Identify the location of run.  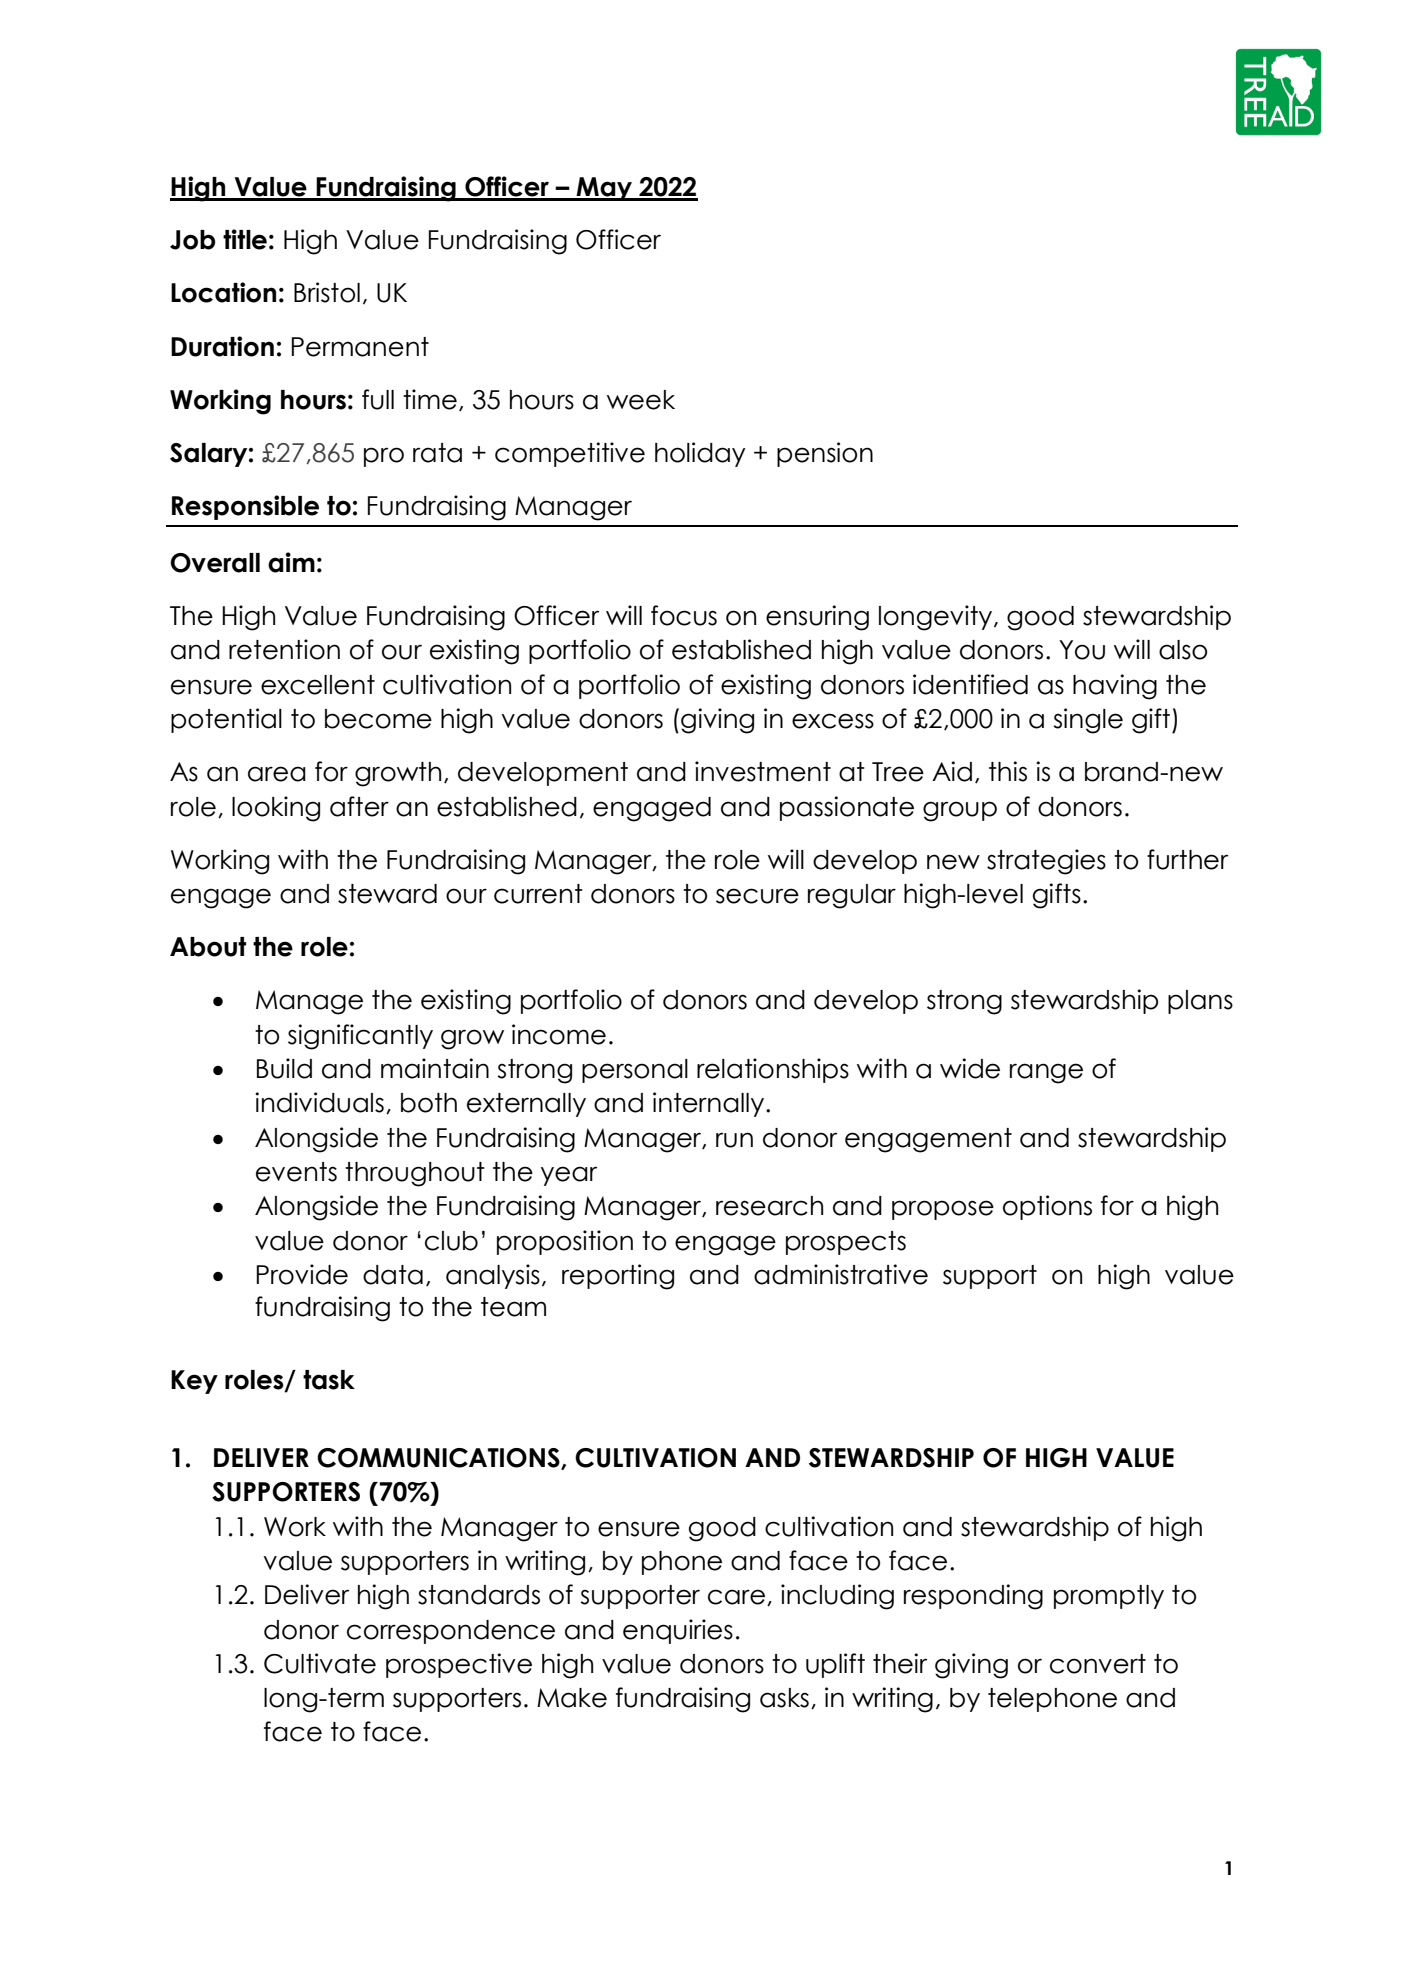
(734, 1140).
